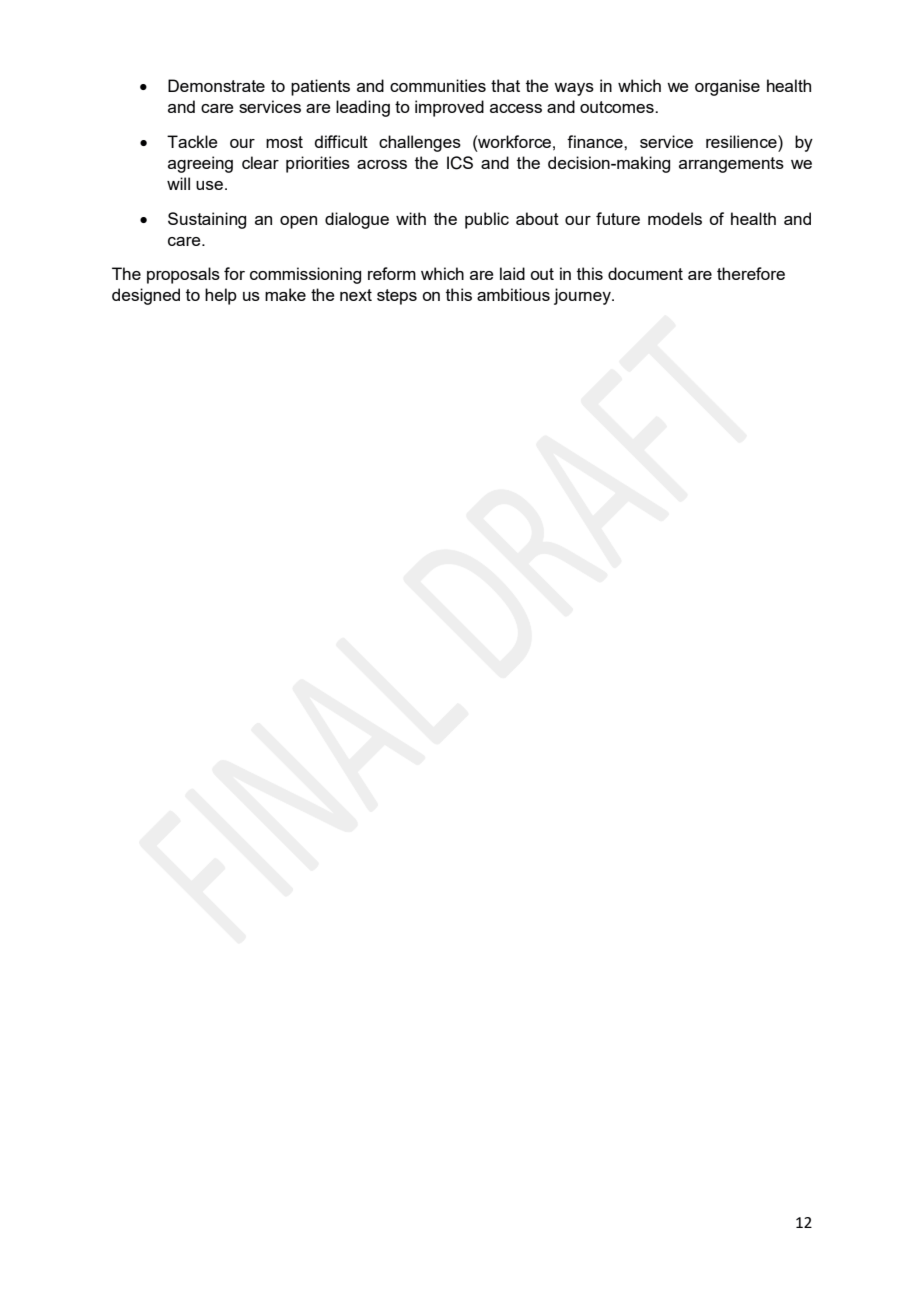  What do you see at coordinates (438, 85) in the page?
I see `communities` at bounding box center [438, 85].
